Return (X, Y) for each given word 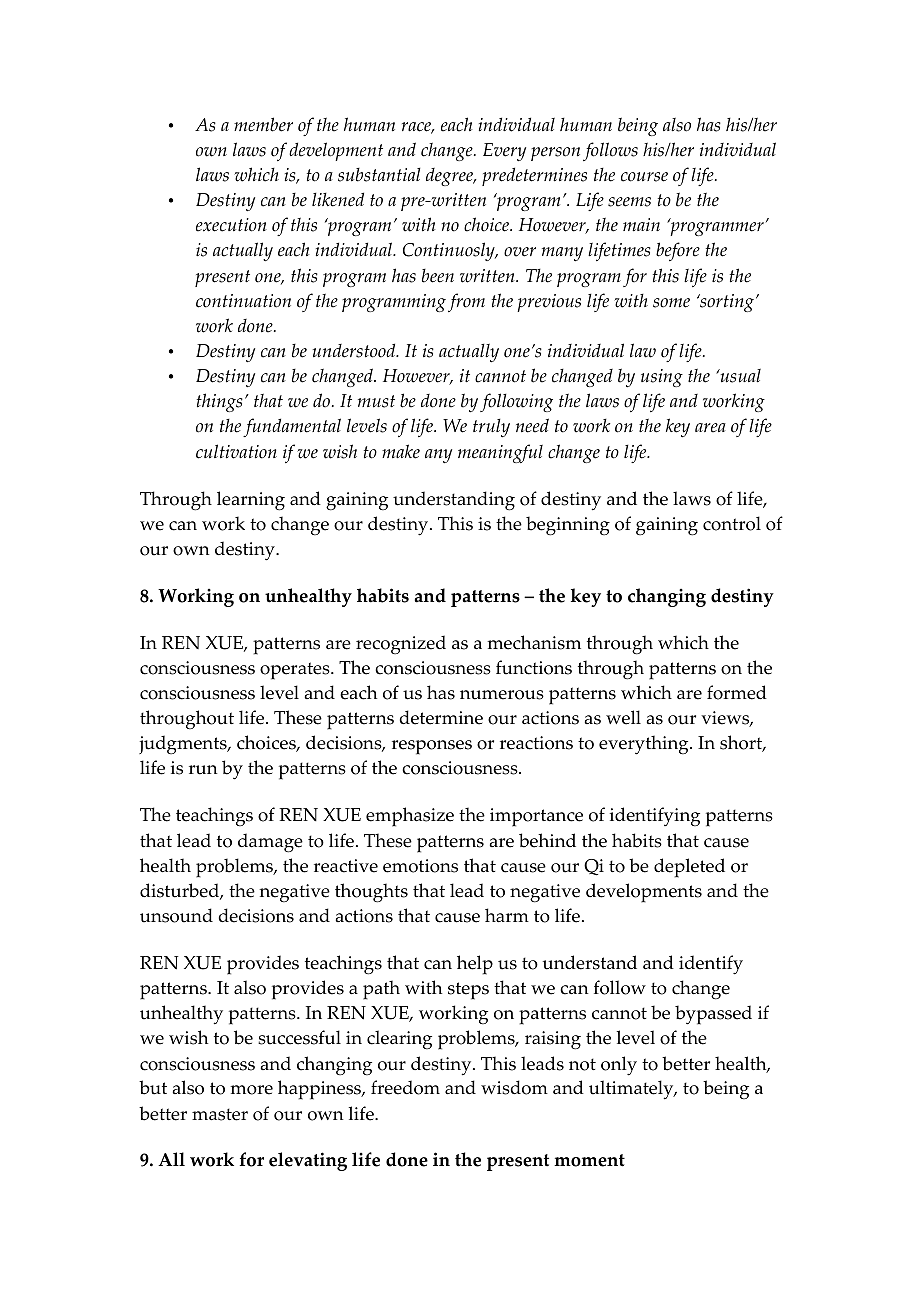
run (203, 770)
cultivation (236, 451)
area (710, 428)
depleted (689, 868)
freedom (405, 1087)
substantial (379, 175)
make (401, 451)
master (220, 1114)
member (263, 124)
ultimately (632, 1090)
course (644, 177)
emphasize (410, 817)
